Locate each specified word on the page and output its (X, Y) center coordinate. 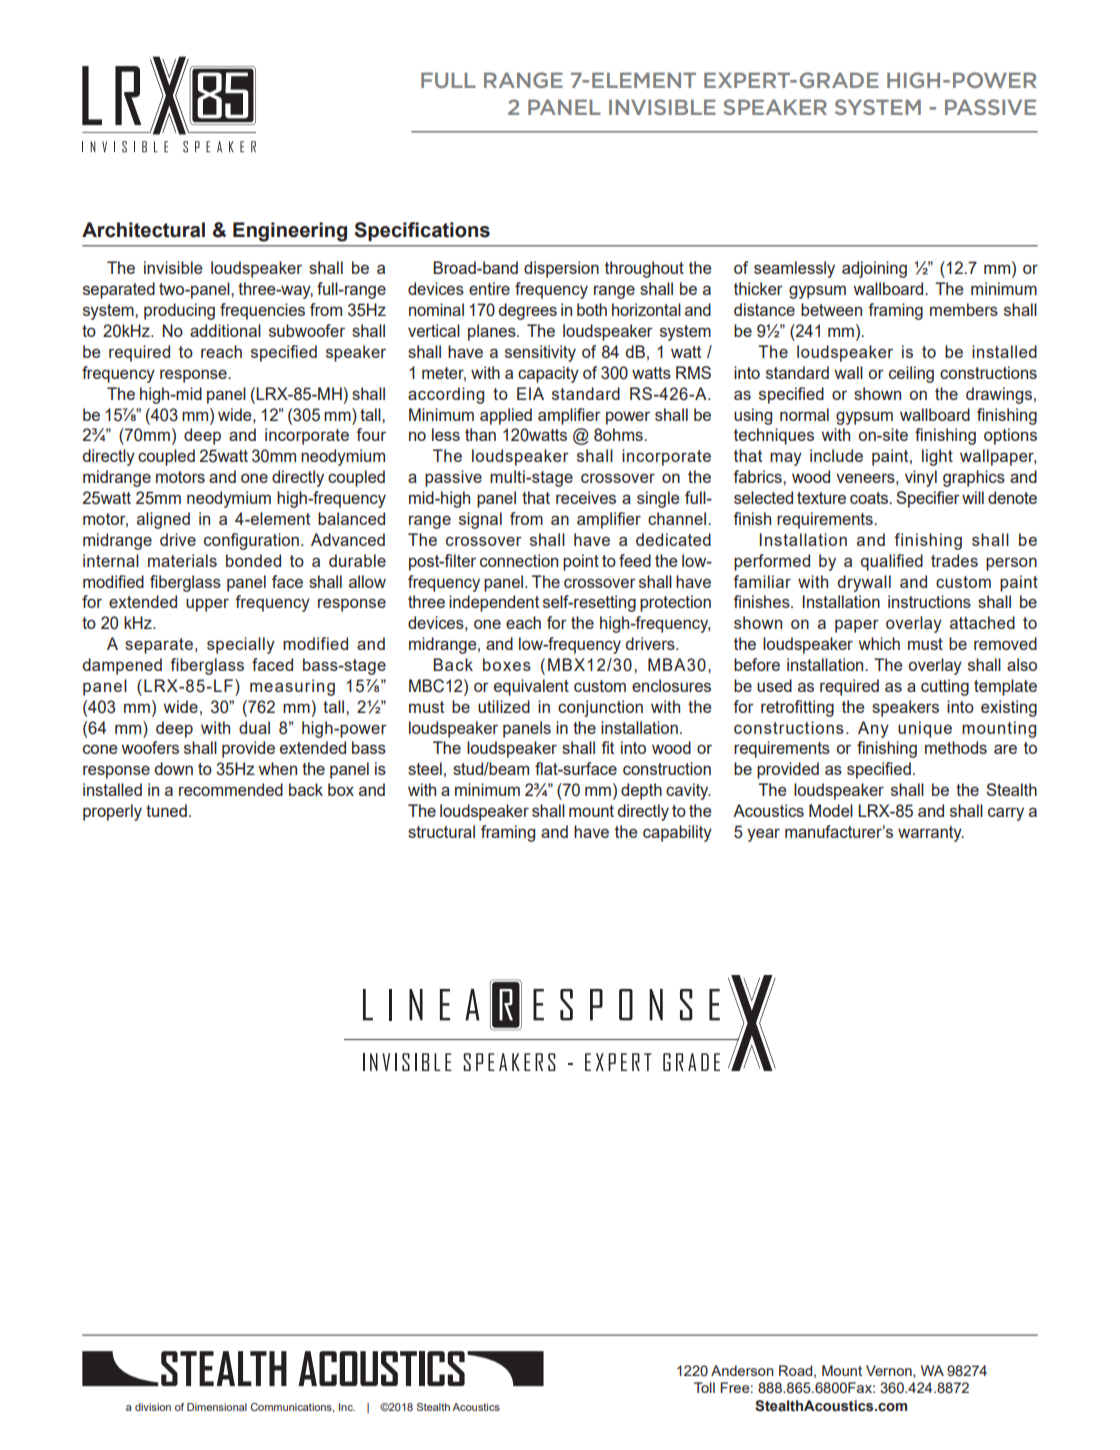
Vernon (890, 1371)
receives (586, 497)
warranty (931, 834)
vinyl (921, 478)
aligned (163, 520)
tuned (166, 810)
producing (179, 311)
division (153, 1407)
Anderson (742, 1370)
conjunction (600, 708)
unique (925, 729)
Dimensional (217, 1407)
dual (254, 727)
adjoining (874, 269)
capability (677, 833)
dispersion (561, 269)
